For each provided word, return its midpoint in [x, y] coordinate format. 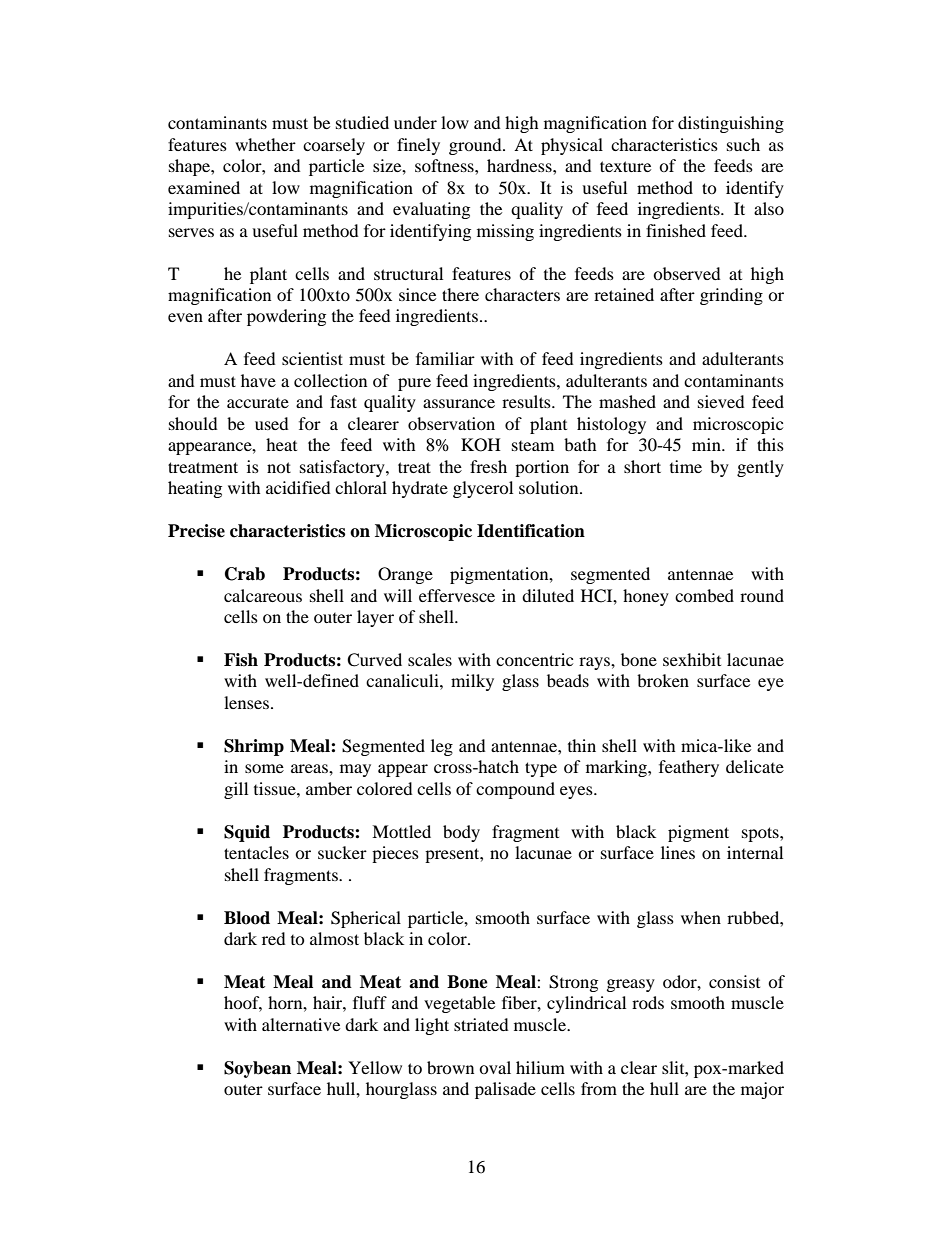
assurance [459, 403]
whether [265, 144]
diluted [548, 595]
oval [495, 1067]
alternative [301, 1024]
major [762, 1090]
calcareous [263, 595]
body [461, 833]
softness [445, 165]
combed [704, 595]
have [258, 380]
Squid [247, 833]
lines [678, 852]
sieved [721, 401]
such [743, 144]
